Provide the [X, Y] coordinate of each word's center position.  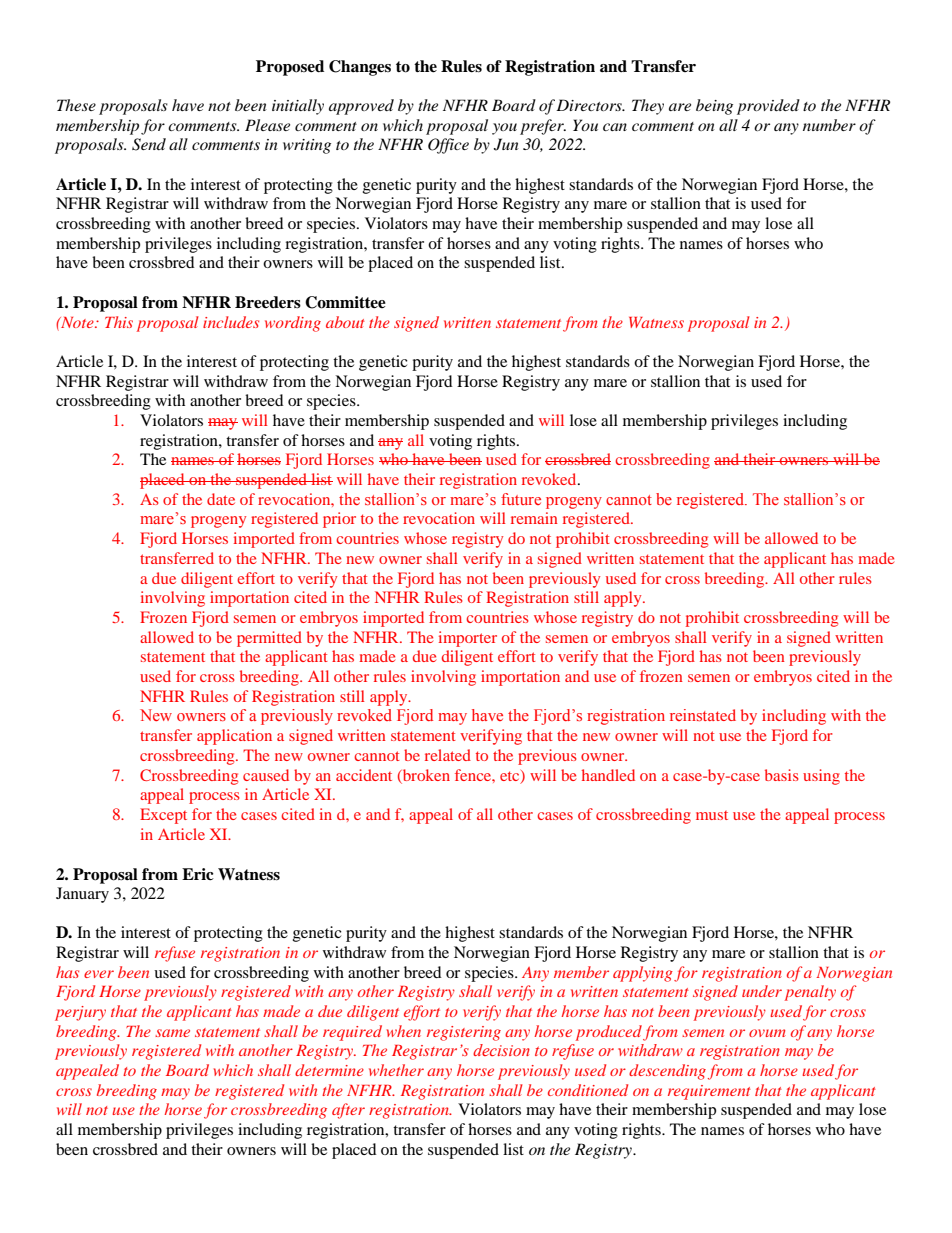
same [172, 1033]
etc [511, 776]
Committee [345, 302]
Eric [198, 874]
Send [149, 144]
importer [468, 639]
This [119, 322]
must [712, 815]
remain [534, 518]
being [714, 107]
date [221, 499]
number [829, 125]
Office [448, 146]
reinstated [703, 715]
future [521, 499]
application [234, 737]
